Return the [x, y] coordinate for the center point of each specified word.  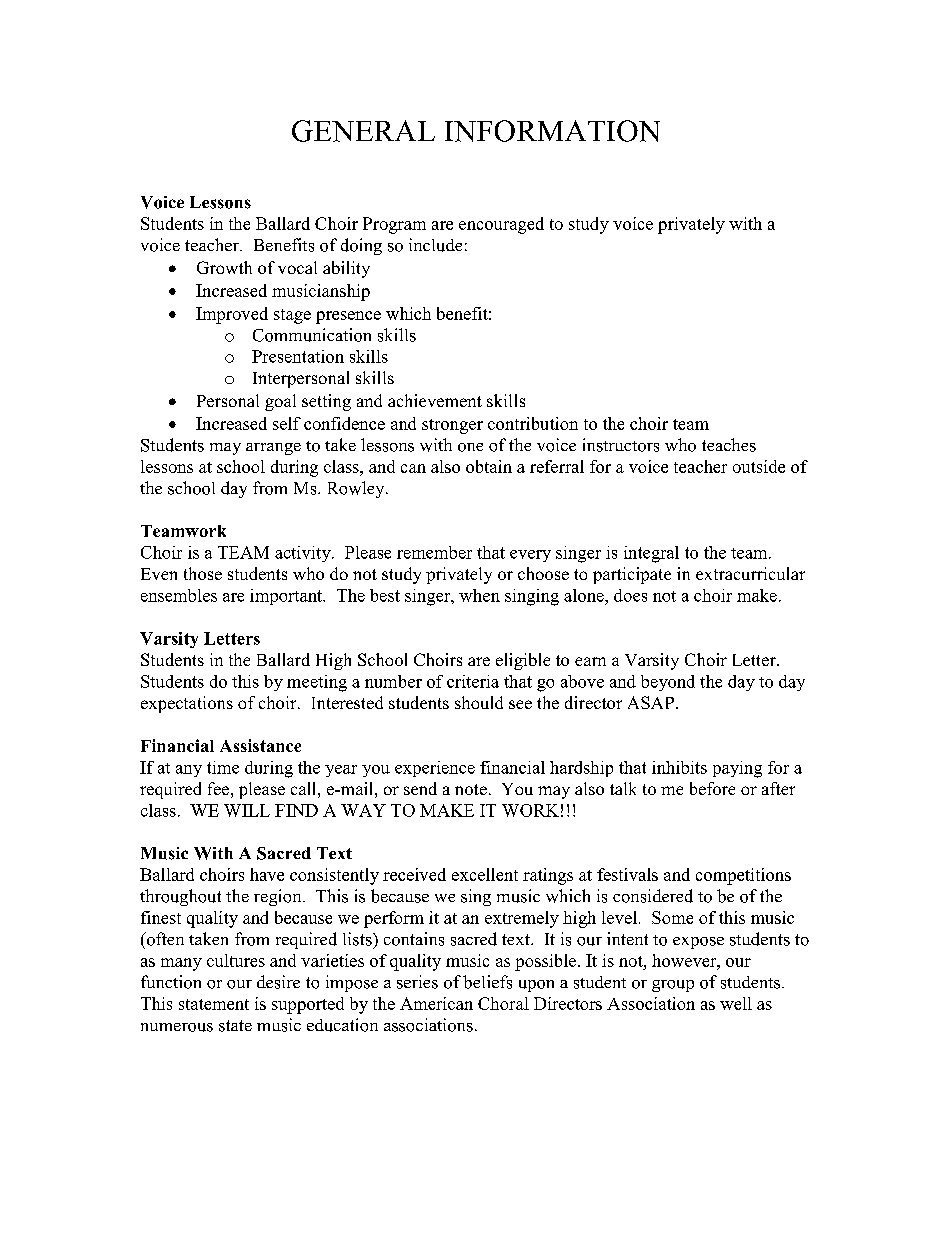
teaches [729, 445]
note [471, 789]
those [203, 573]
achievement [435, 400]
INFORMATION [552, 131]
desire [278, 982]
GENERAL [363, 131]
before [712, 788]
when [479, 595]
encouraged [501, 225]
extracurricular [750, 573]
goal [280, 402]
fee [218, 788]
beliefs [487, 982]
